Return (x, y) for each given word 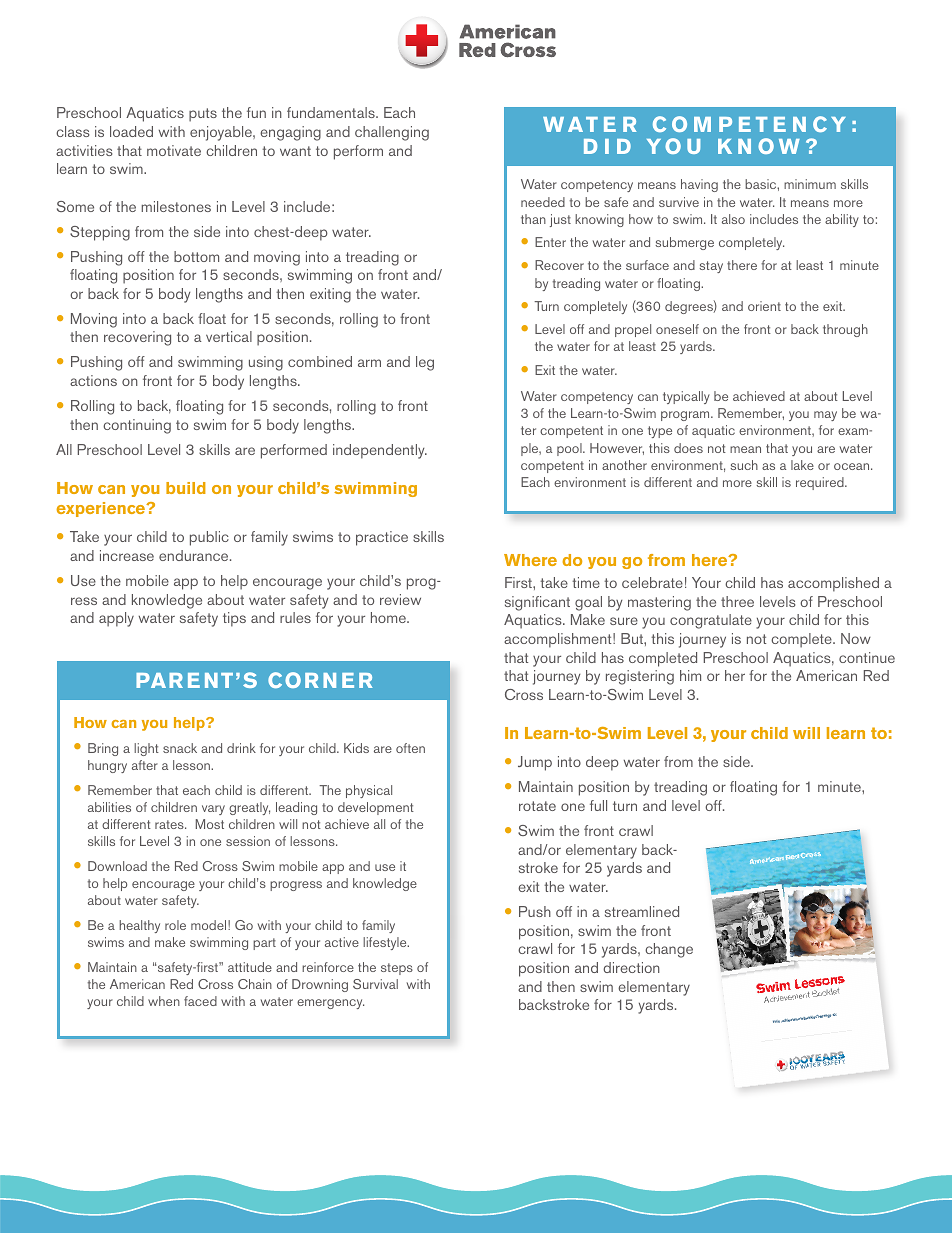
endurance (195, 555)
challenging (392, 133)
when (164, 1001)
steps (397, 969)
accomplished (833, 584)
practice (382, 538)
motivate (174, 150)
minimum (810, 184)
